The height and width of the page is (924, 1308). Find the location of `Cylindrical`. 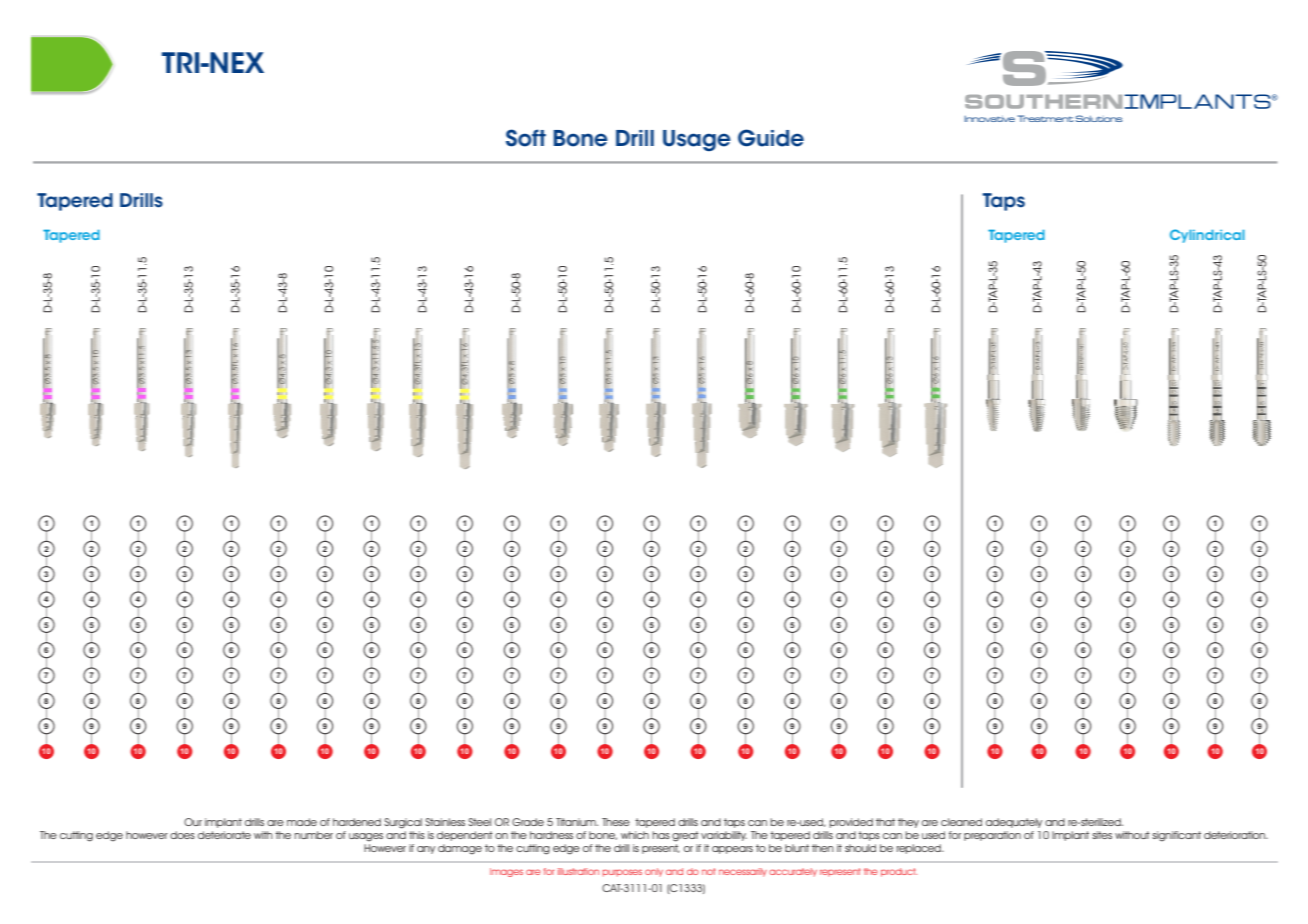

Cylindrical is located at coordinates (1207, 236).
